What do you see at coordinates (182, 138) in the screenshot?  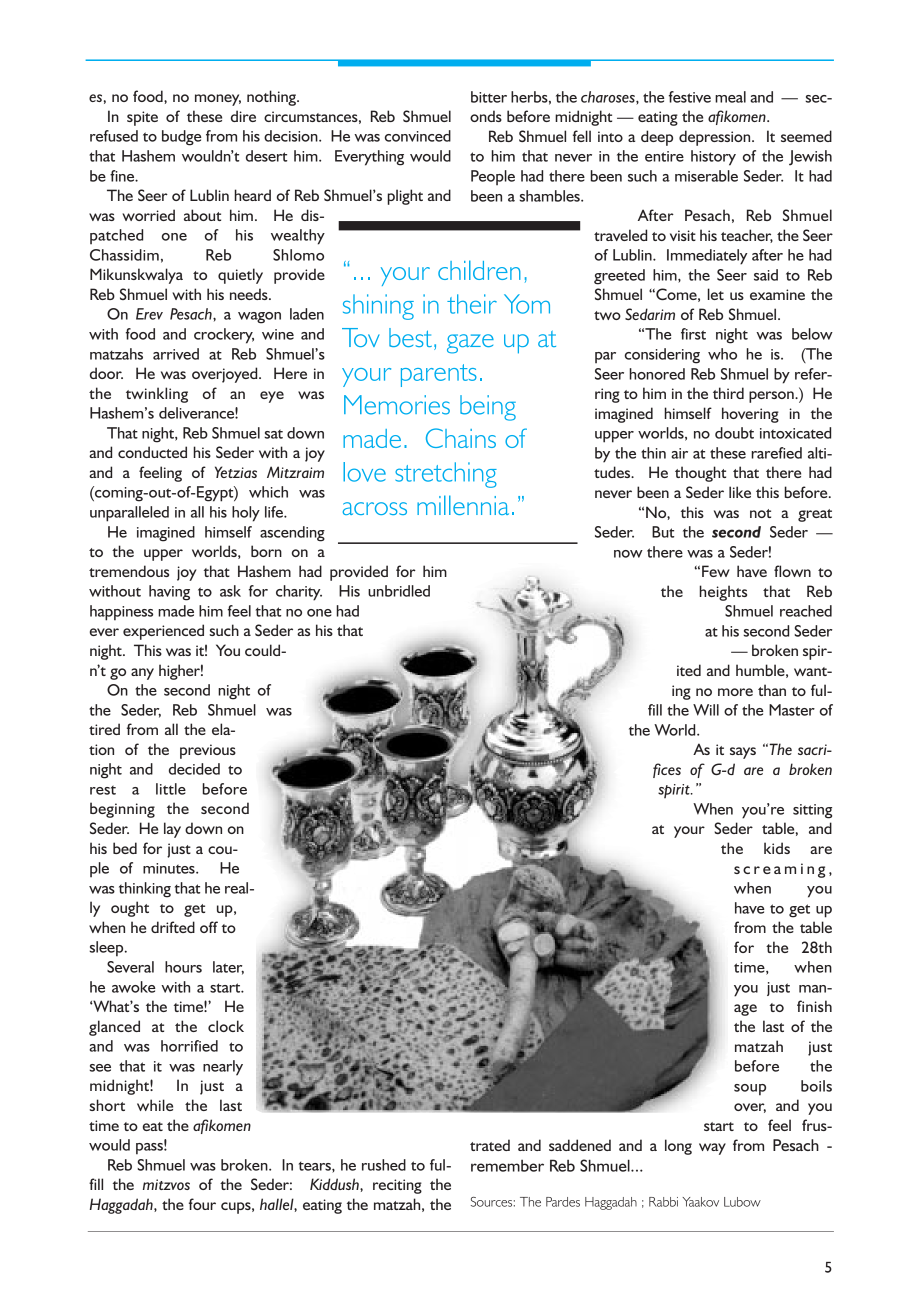 I see `budge` at bounding box center [182, 138].
